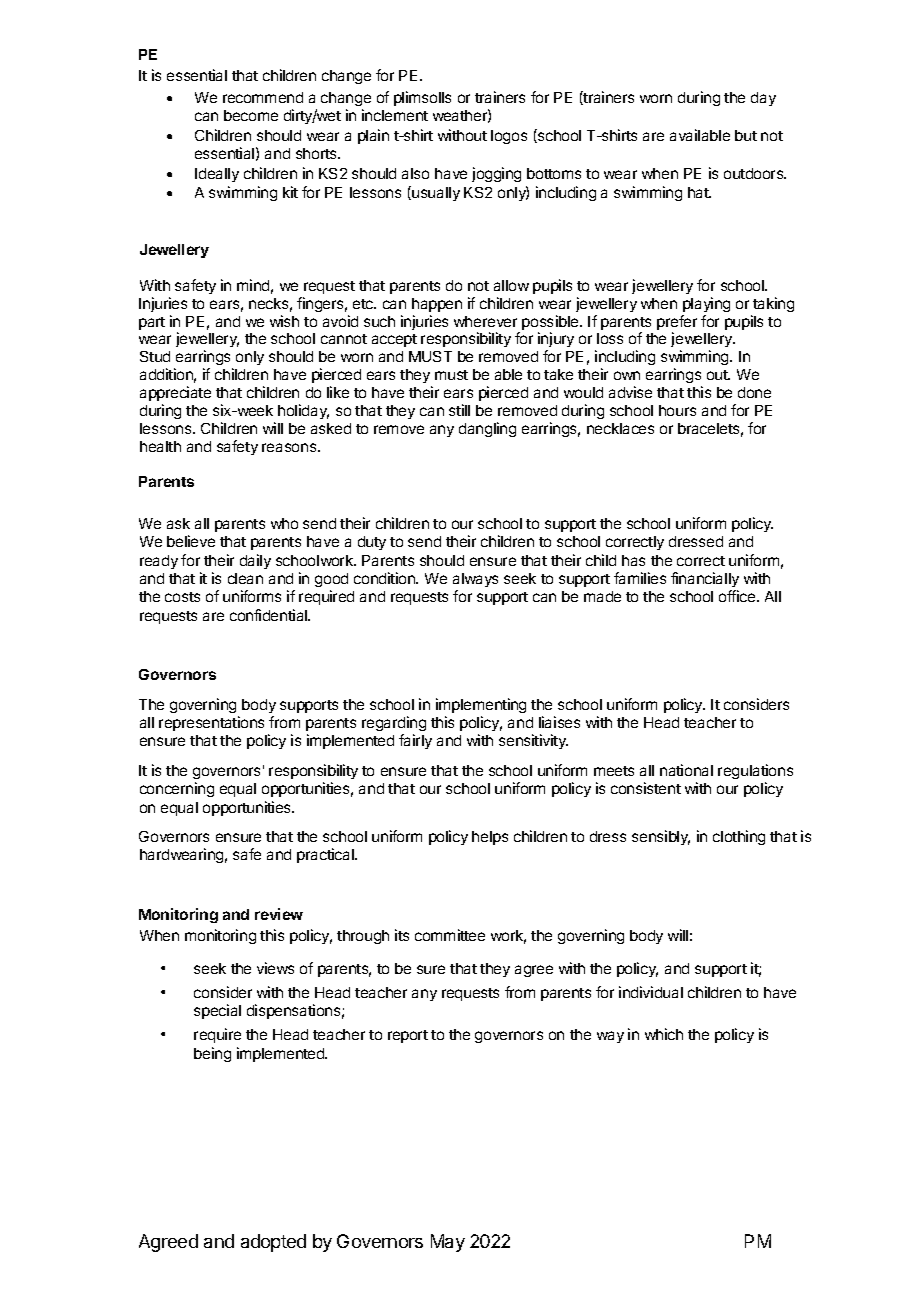 The width and height of the screenshot is (924, 1308). Describe the element at coordinates (746, 135) in the screenshot. I see `but` at that location.
